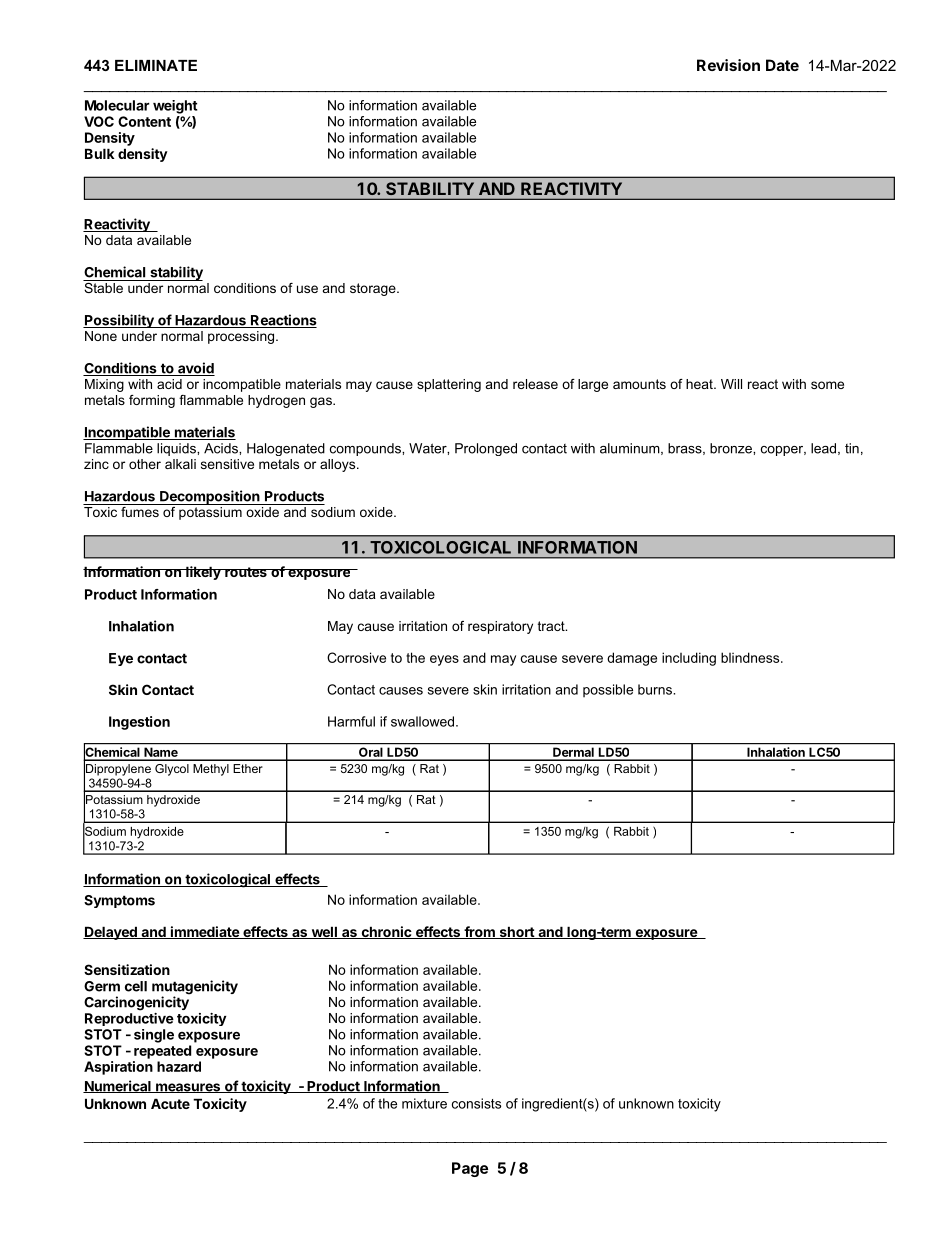 This screenshot has height=1233, width=952. What do you see at coordinates (170, 1103) in the screenshot?
I see `Acute` at bounding box center [170, 1103].
